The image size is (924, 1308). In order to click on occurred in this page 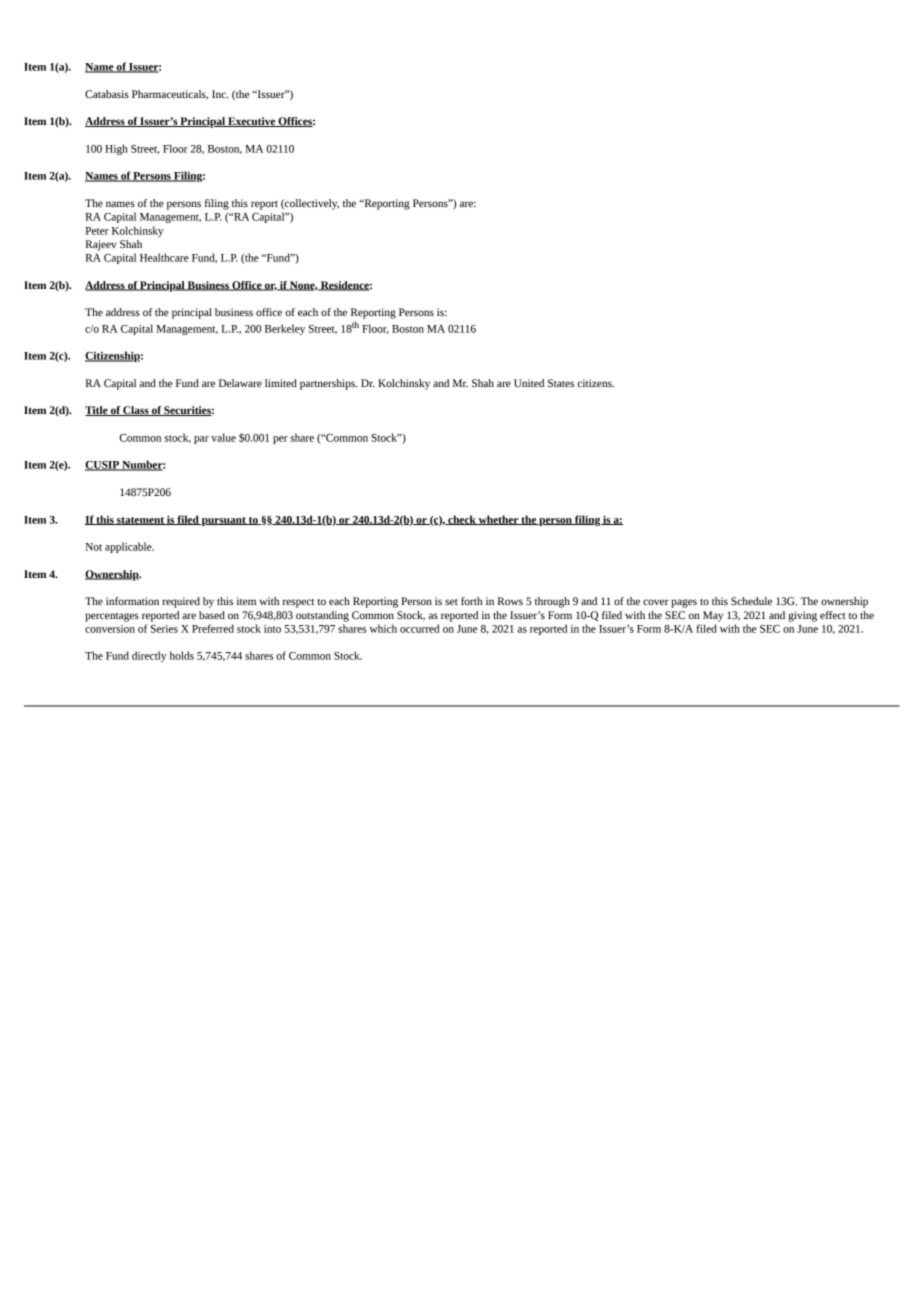, I will do `click(420, 628)`.
